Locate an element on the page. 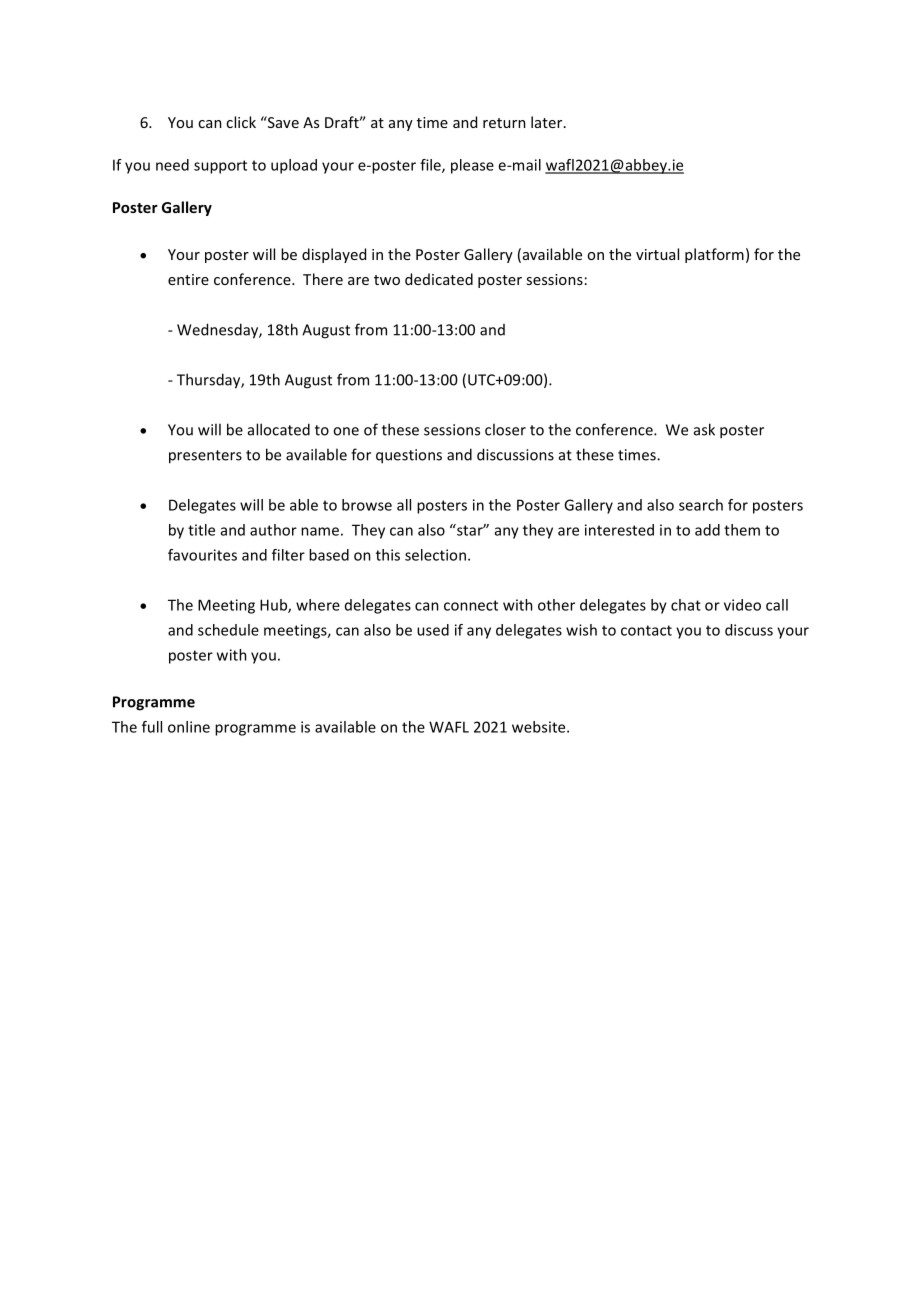 The image size is (924, 1308). closer is located at coordinates (505, 429).
